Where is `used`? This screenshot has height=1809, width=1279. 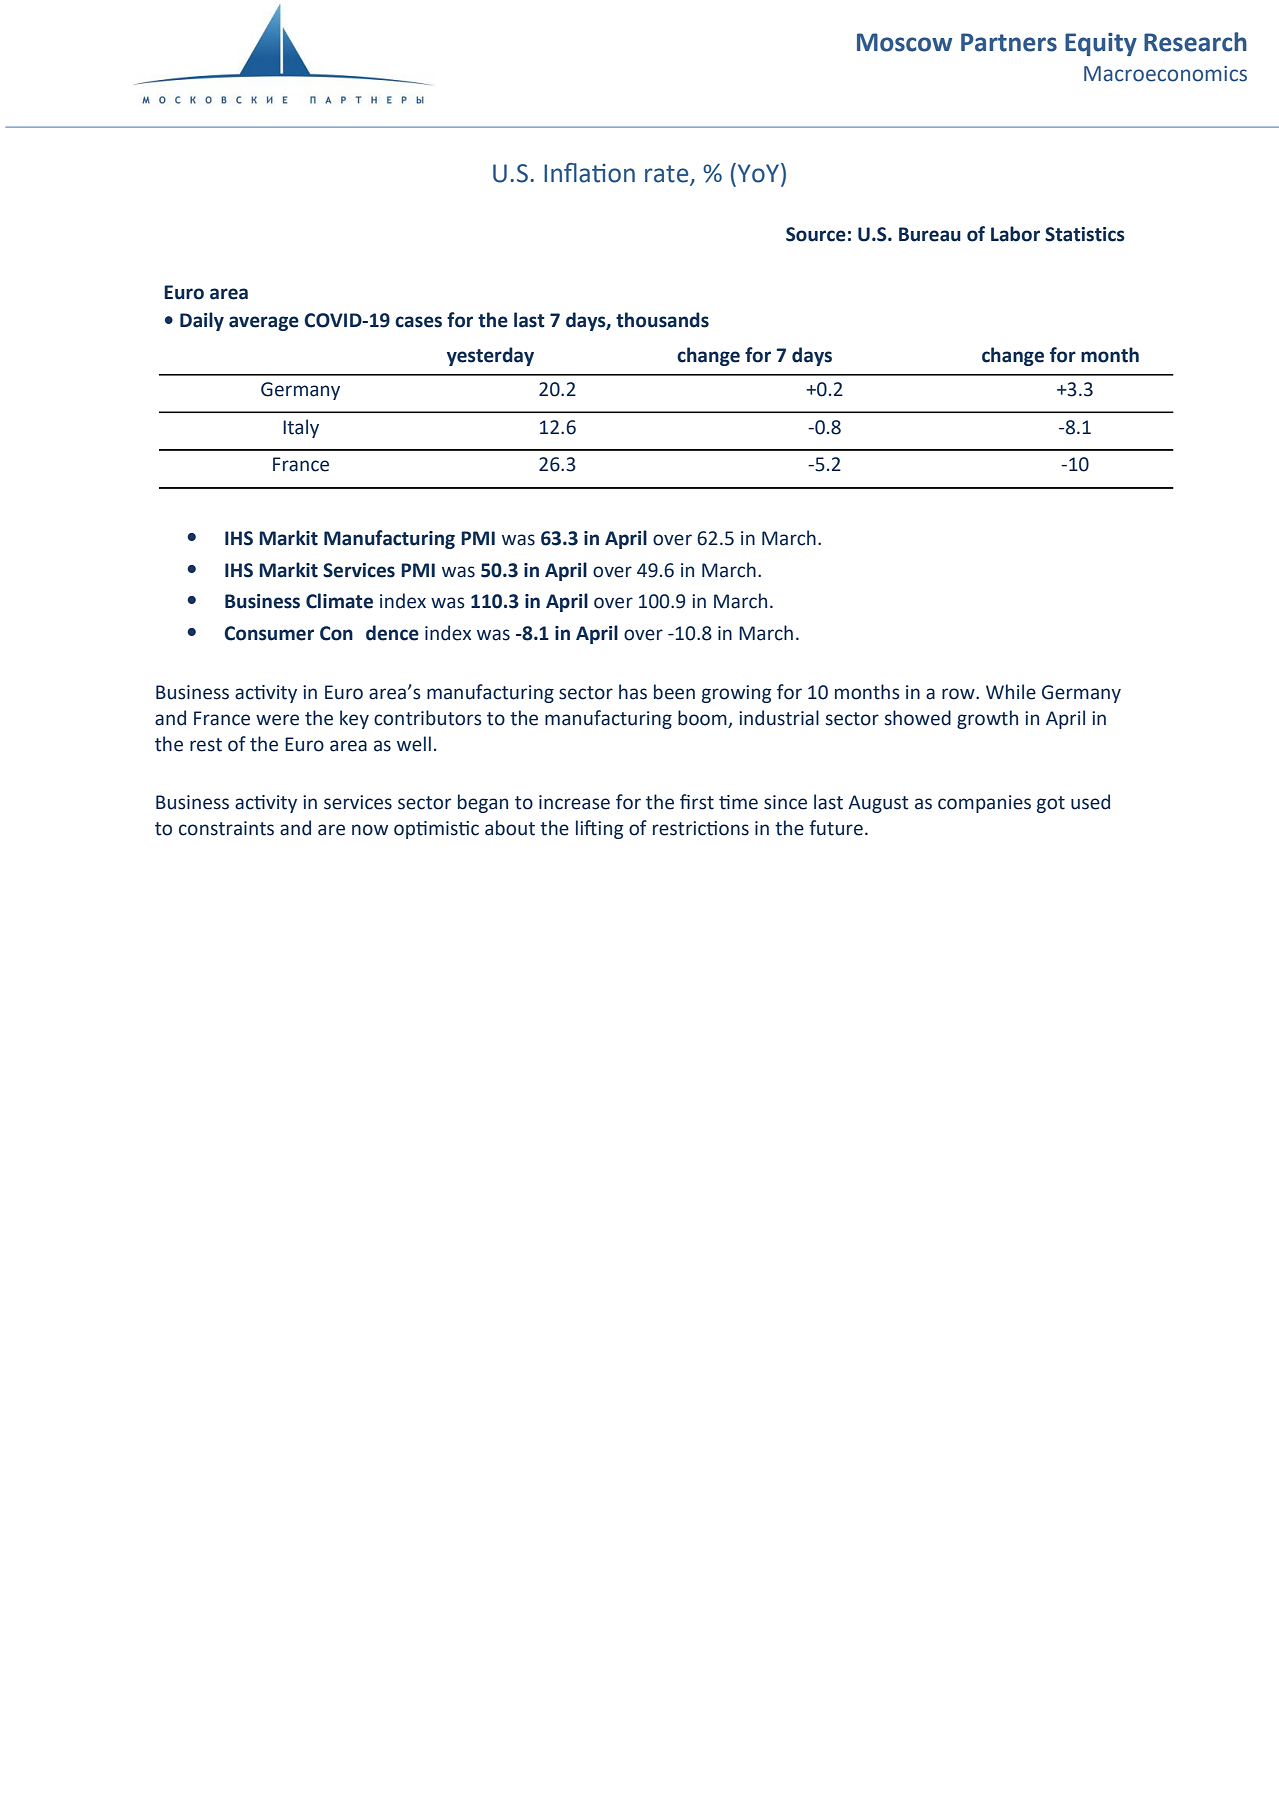 used is located at coordinates (1090, 802).
